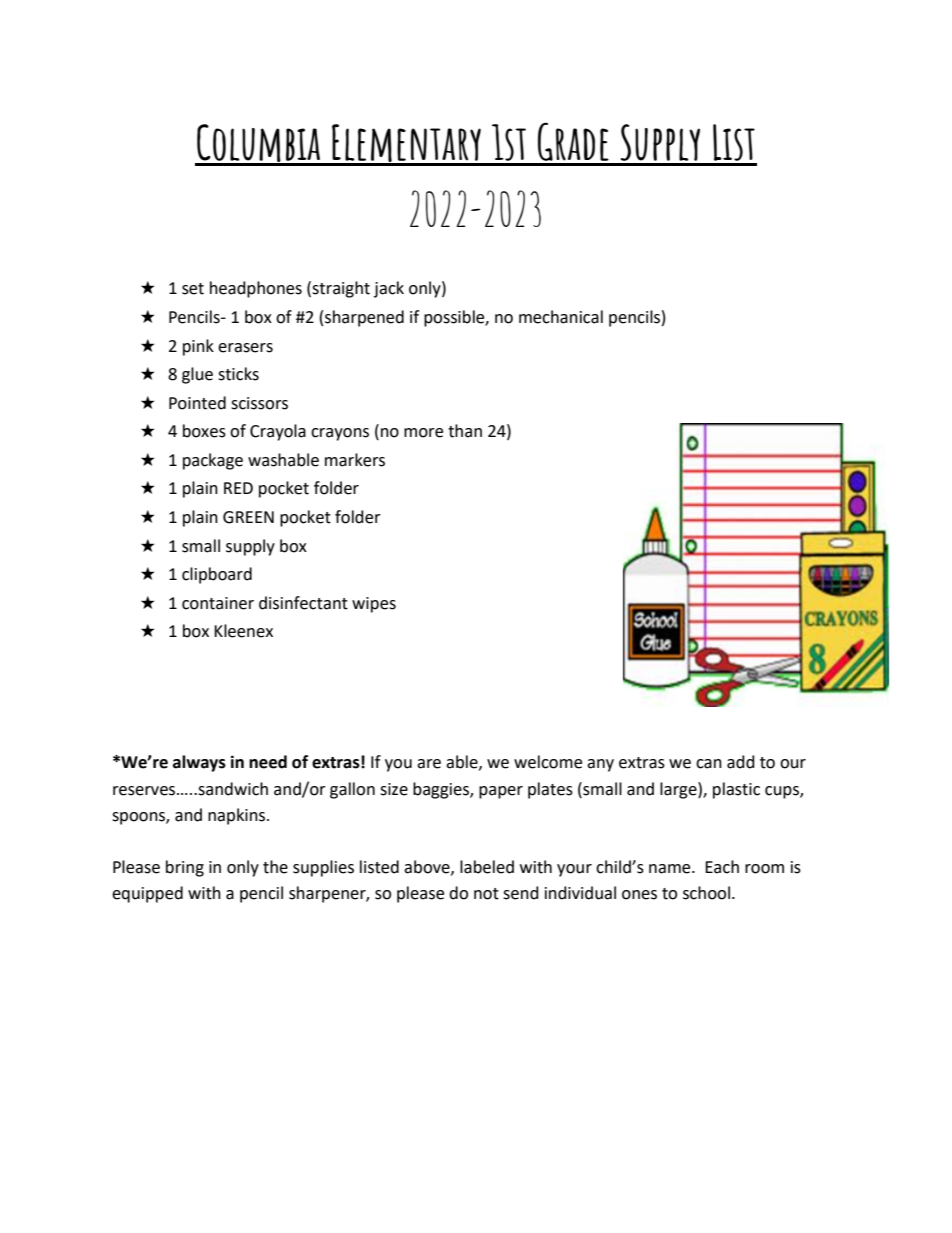  What do you see at coordinates (199, 763) in the document?
I see `always` at bounding box center [199, 763].
